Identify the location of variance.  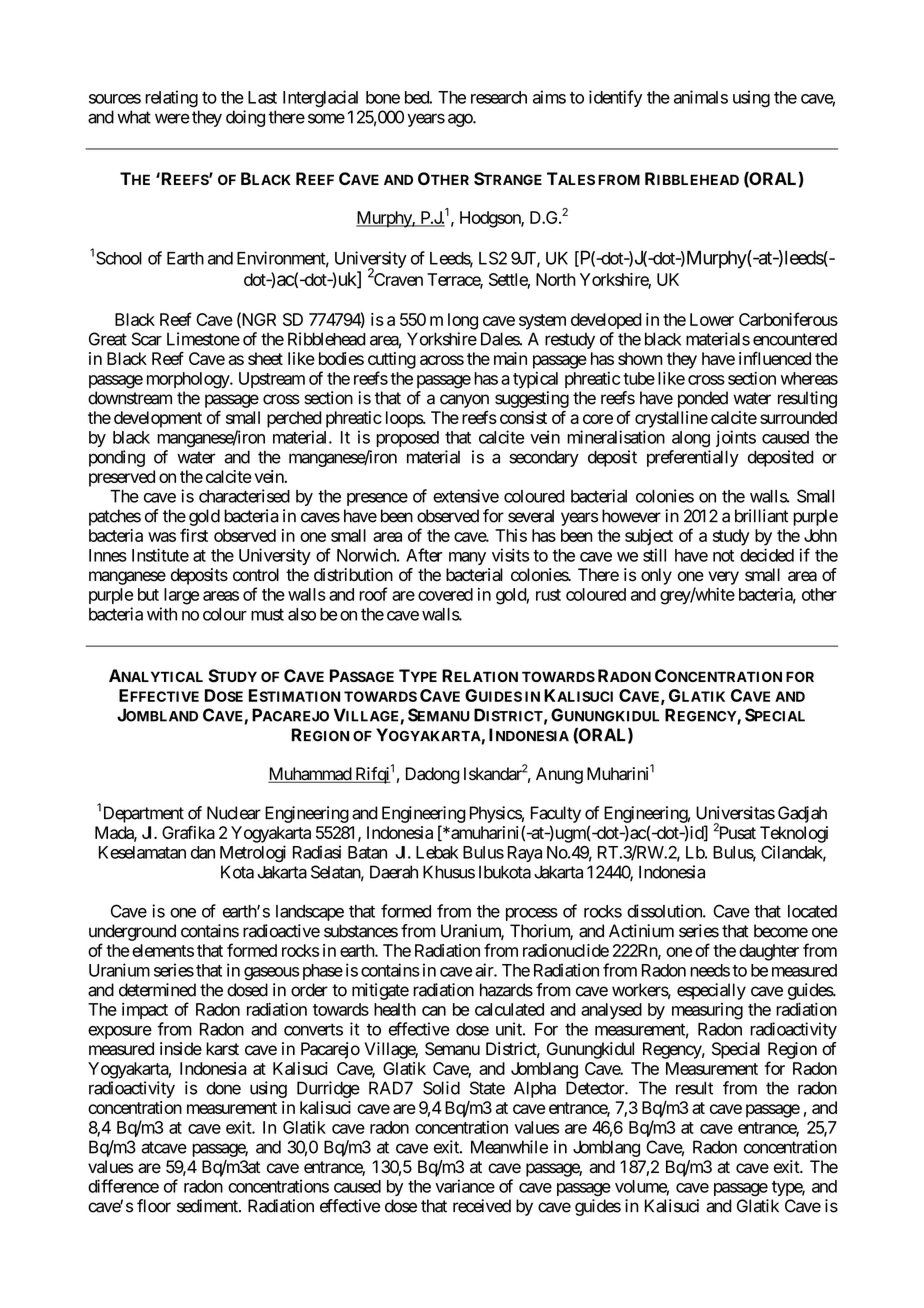
(465, 1186).
